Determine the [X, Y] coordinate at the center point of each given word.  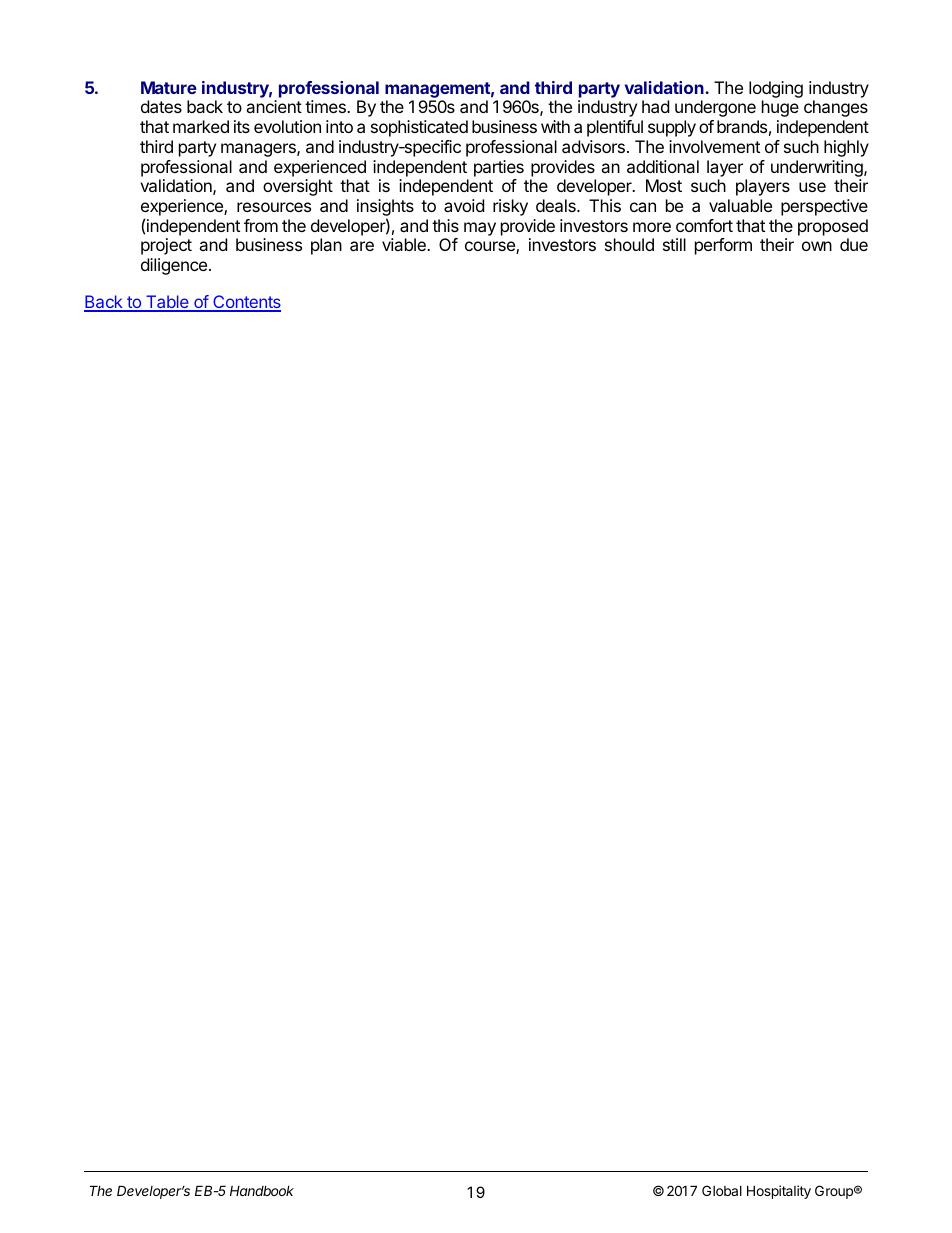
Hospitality [779, 1192]
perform [723, 246]
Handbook [262, 1191]
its [242, 126]
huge [780, 108]
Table [167, 303]
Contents [246, 303]
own [817, 246]
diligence [174, 266]
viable [405, 244]
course [491, 247]
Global [722, 1190]
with [555, 126]
